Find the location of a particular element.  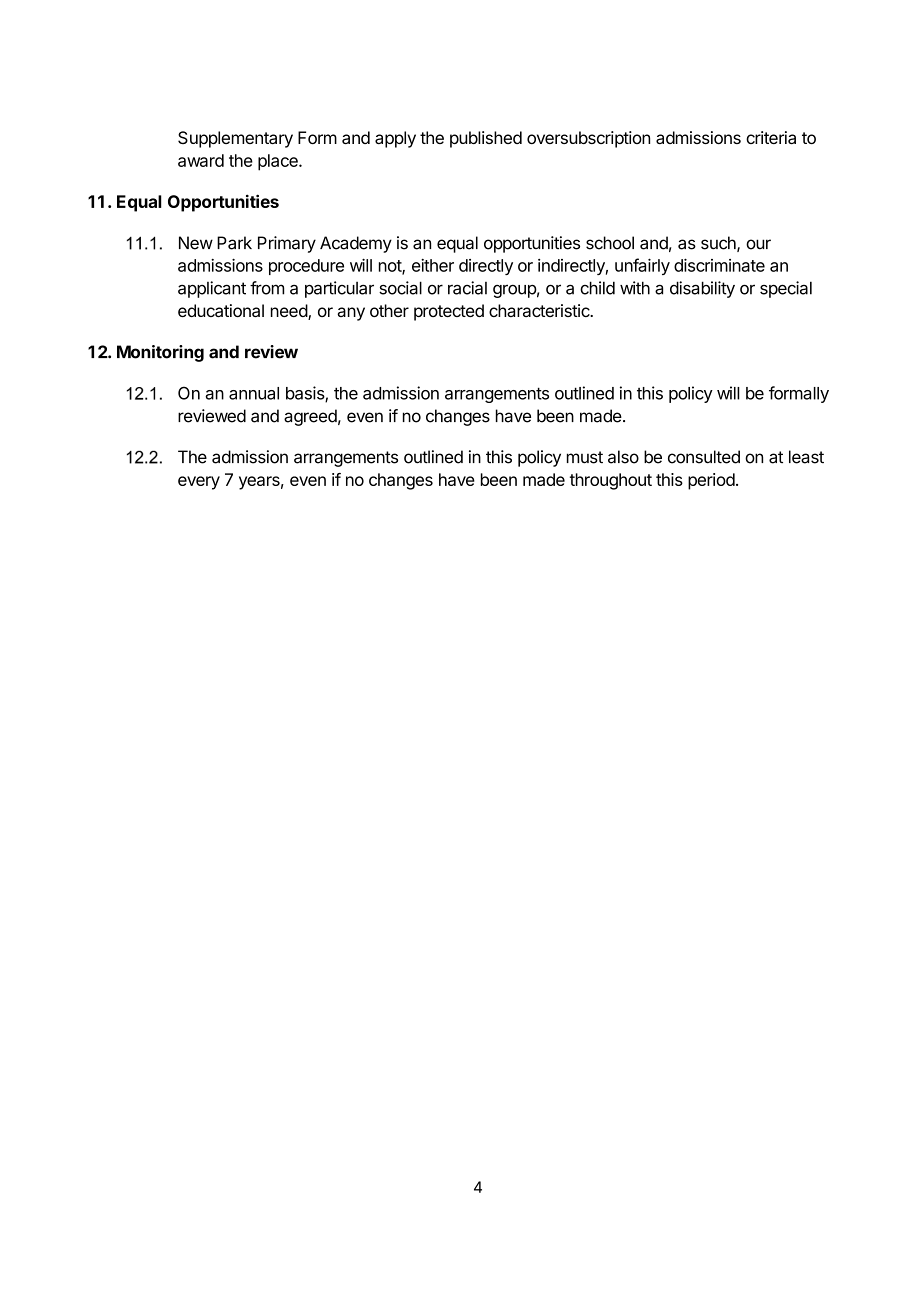

disability is located at coordinates (702, 289).
